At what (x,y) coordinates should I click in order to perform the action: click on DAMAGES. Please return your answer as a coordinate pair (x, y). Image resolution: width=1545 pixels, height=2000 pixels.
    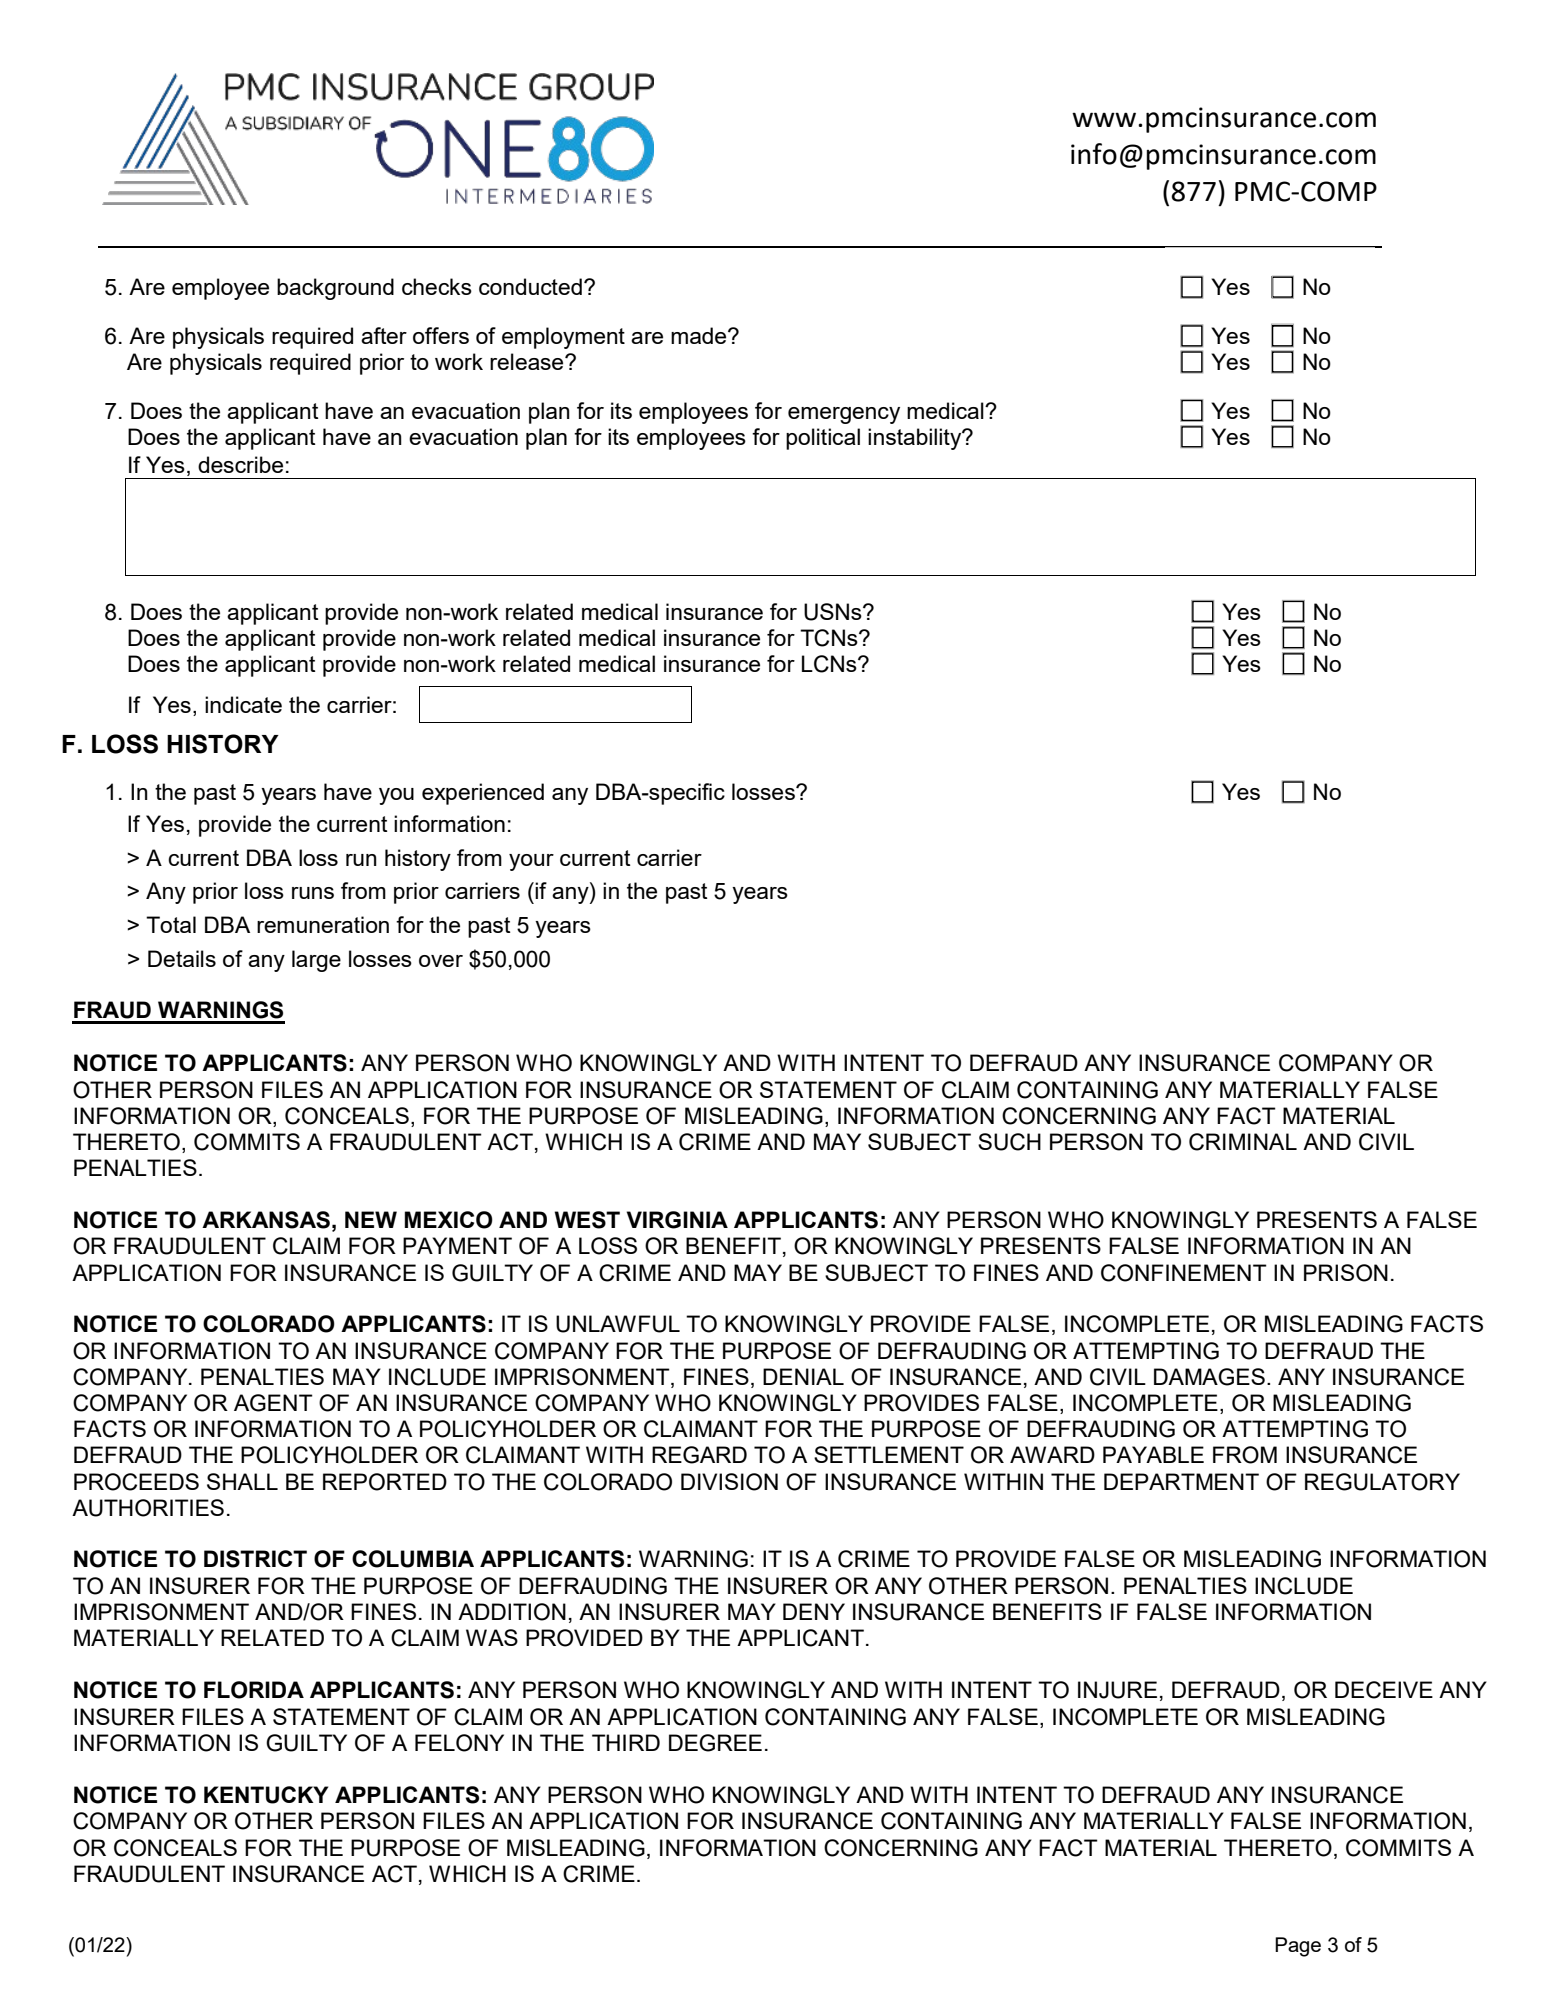
    Looking at the image, I should click on (1209, 1377).
